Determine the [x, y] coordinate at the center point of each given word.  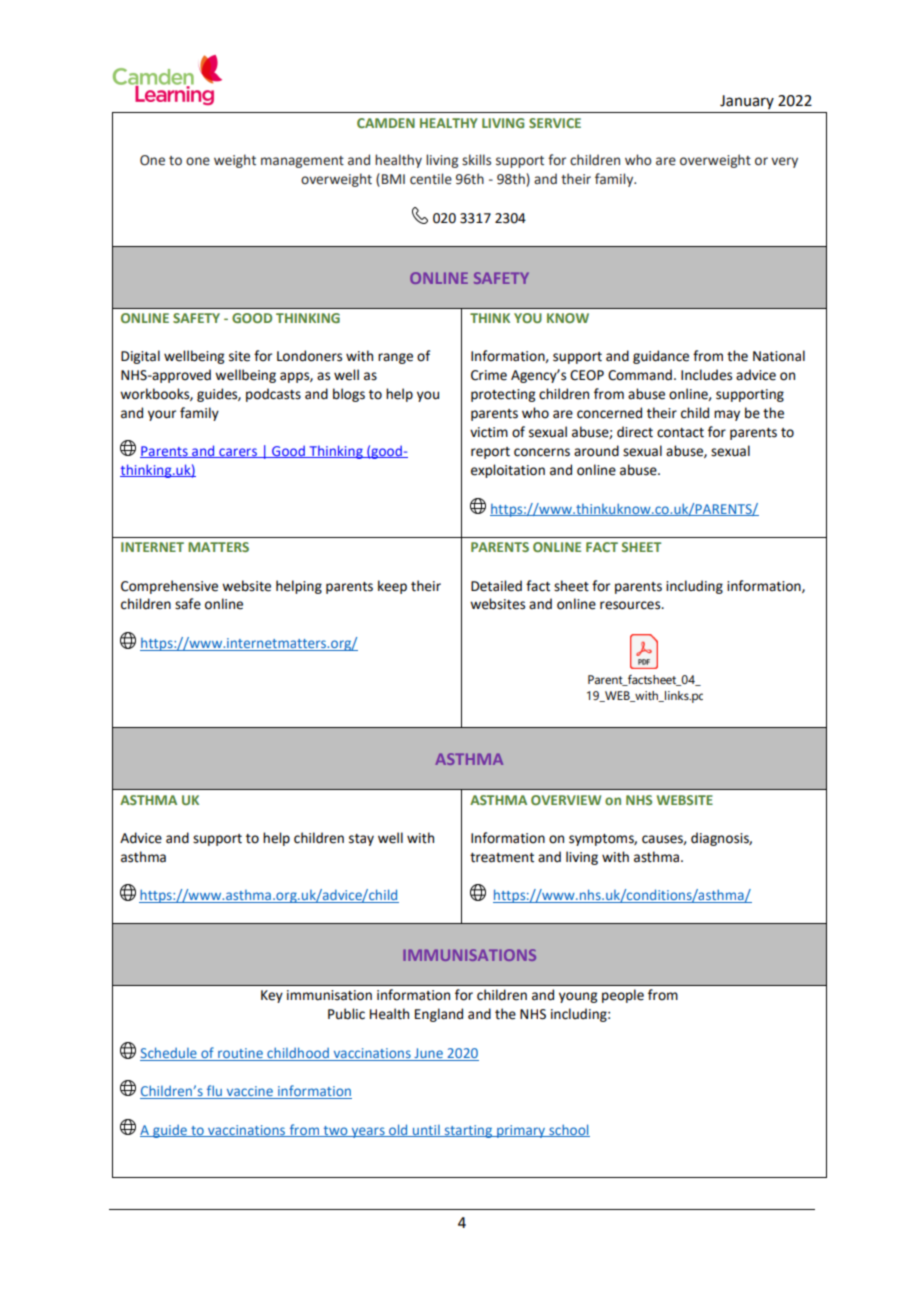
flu [214, 1092]
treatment [502, 858]
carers [238, 453]
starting [468, 1131]
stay [361, 840]
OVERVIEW [566, 800]
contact [680, 433]
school [568, 1130]
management [302, 162]
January [747, 102]
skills [476, 160]
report [490, 453]
